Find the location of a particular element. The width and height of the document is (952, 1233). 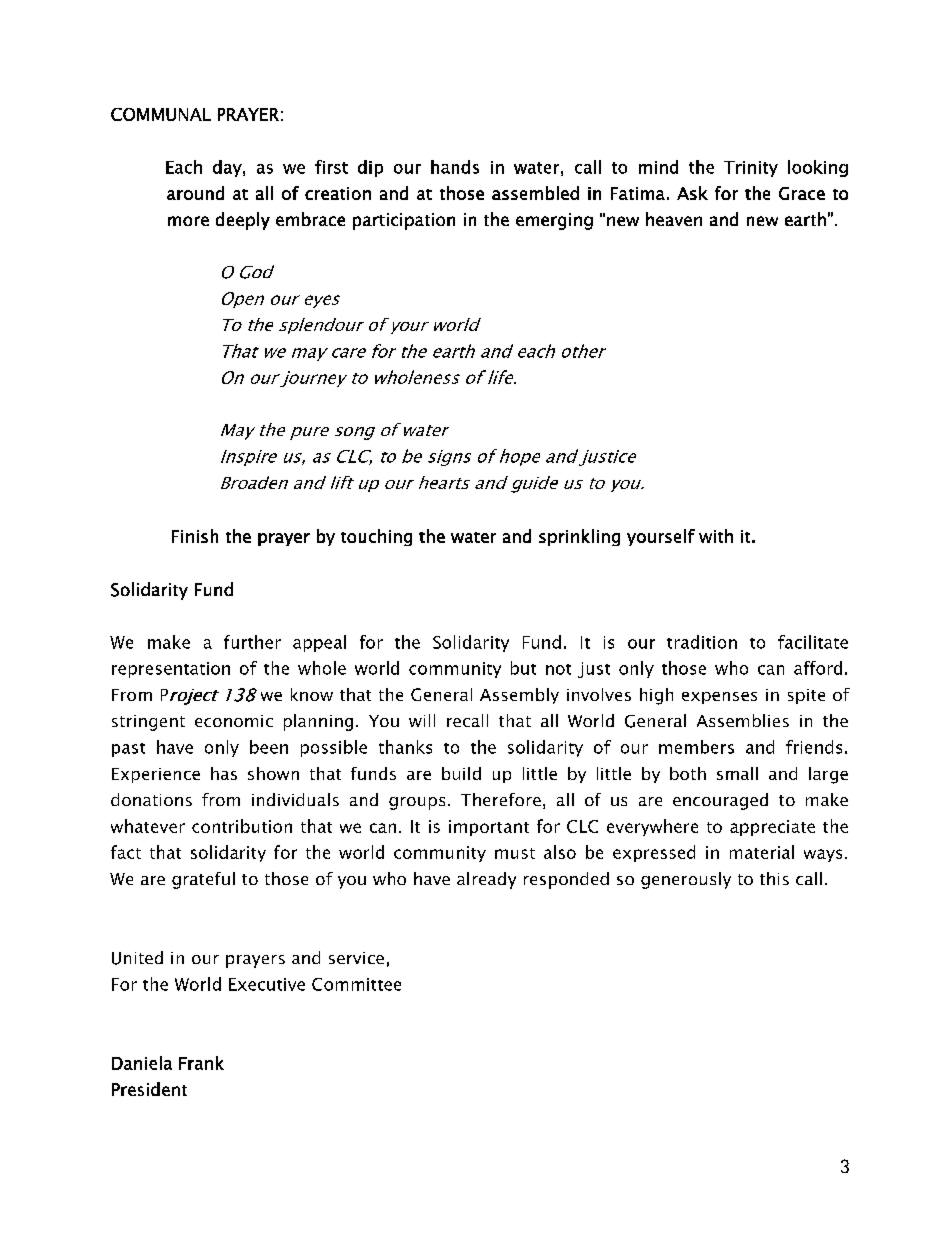

build is located at coordinates (461, 773).
